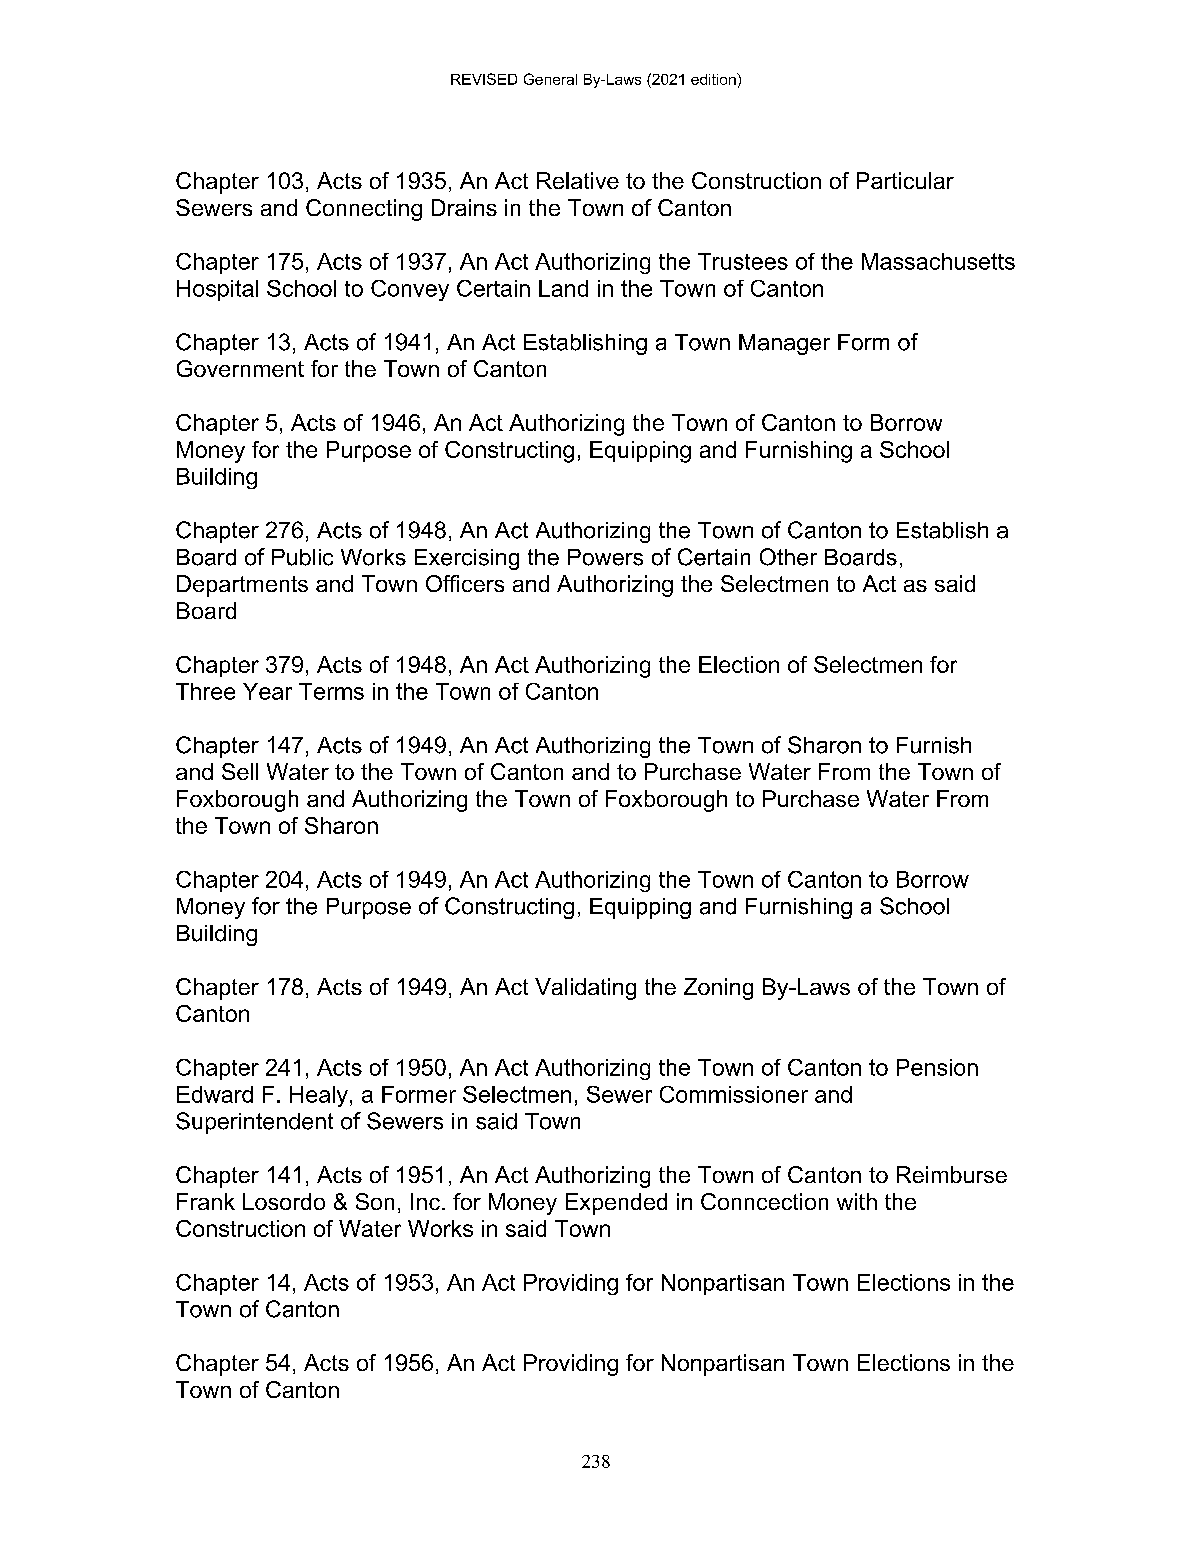  What do you see at coordinates (605, 557) in the image?
I see `Powers` at bounding box center [605, 557].
